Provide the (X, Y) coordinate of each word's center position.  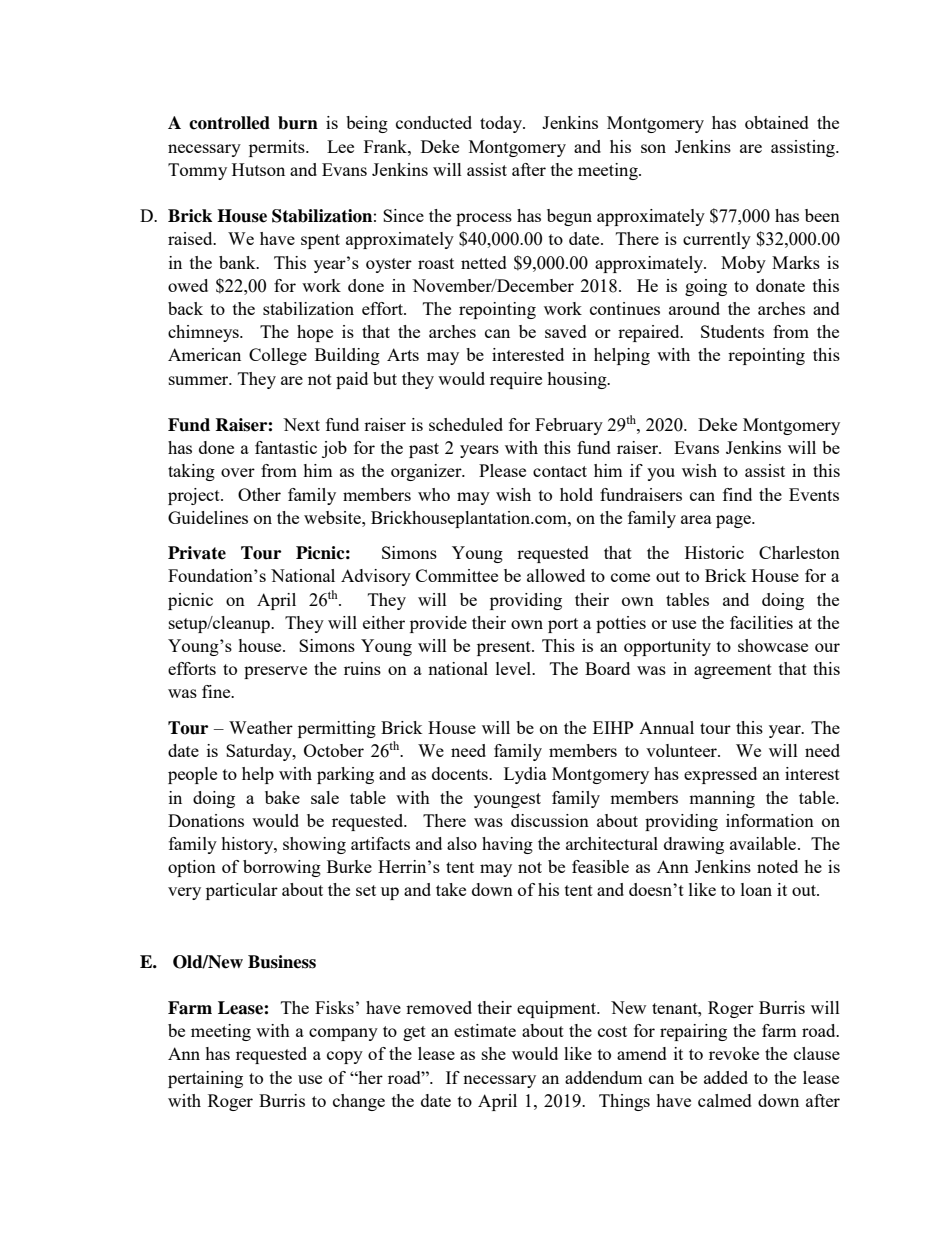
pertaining (205, 1079)
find (737, 494)
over (238, 472)
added (726, 1077)
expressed (720, 775)
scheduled (466, 424)
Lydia (525, 775)
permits (278, 148)
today (502, 124)
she (494, 1053)
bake (282, 797)
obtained (777, 122)
